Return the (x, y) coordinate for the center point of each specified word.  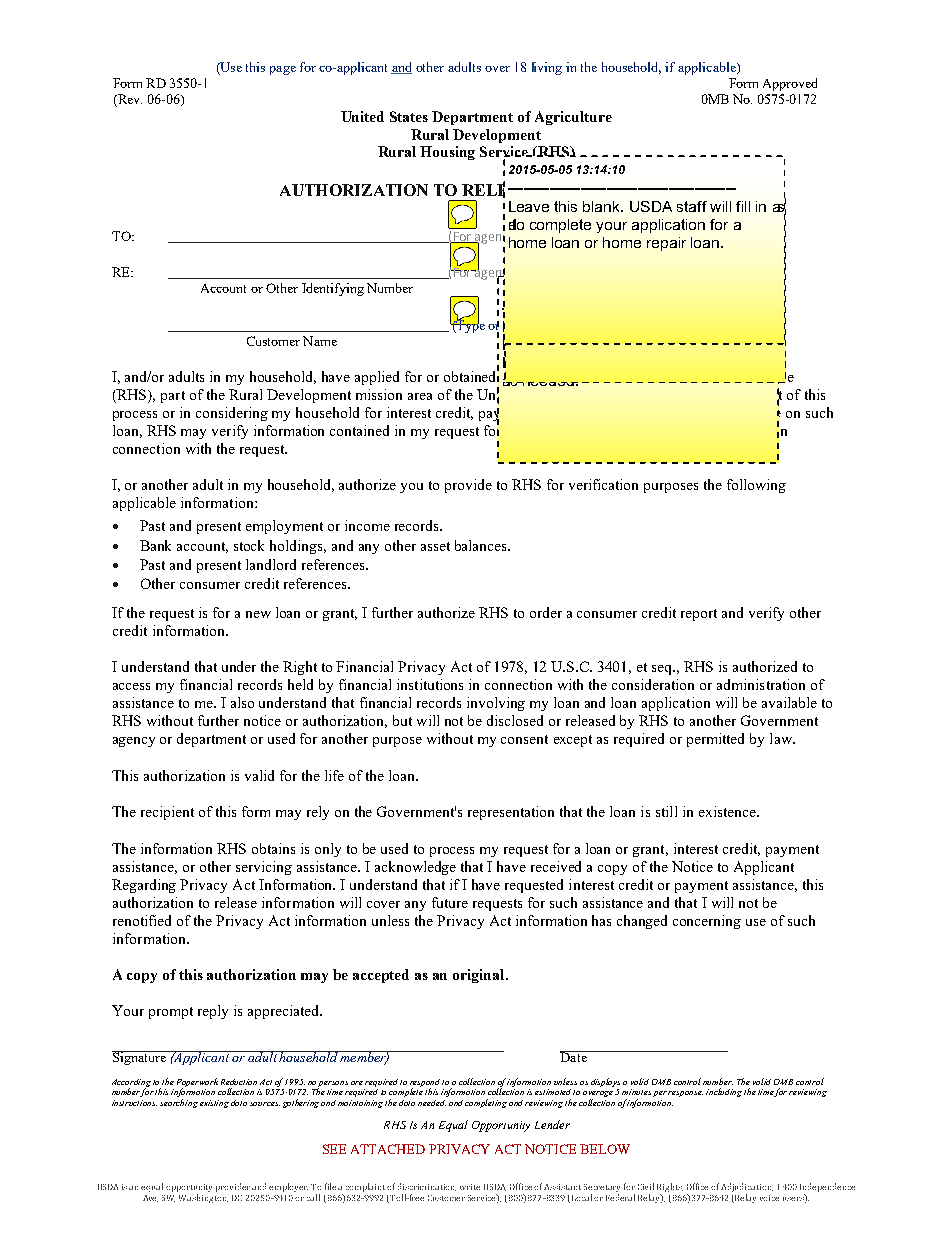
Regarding (144, 886)
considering (232, 414)
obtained (471, 375)
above (731, 344)
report (699, 615)
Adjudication (747, 1189)
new (258, 614)
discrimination (427, 1187)
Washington (203, 1198)
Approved (790, 84)
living (547, 68)
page (283, 70)
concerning (707, 922)
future (450, 902)
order (546, 612)
